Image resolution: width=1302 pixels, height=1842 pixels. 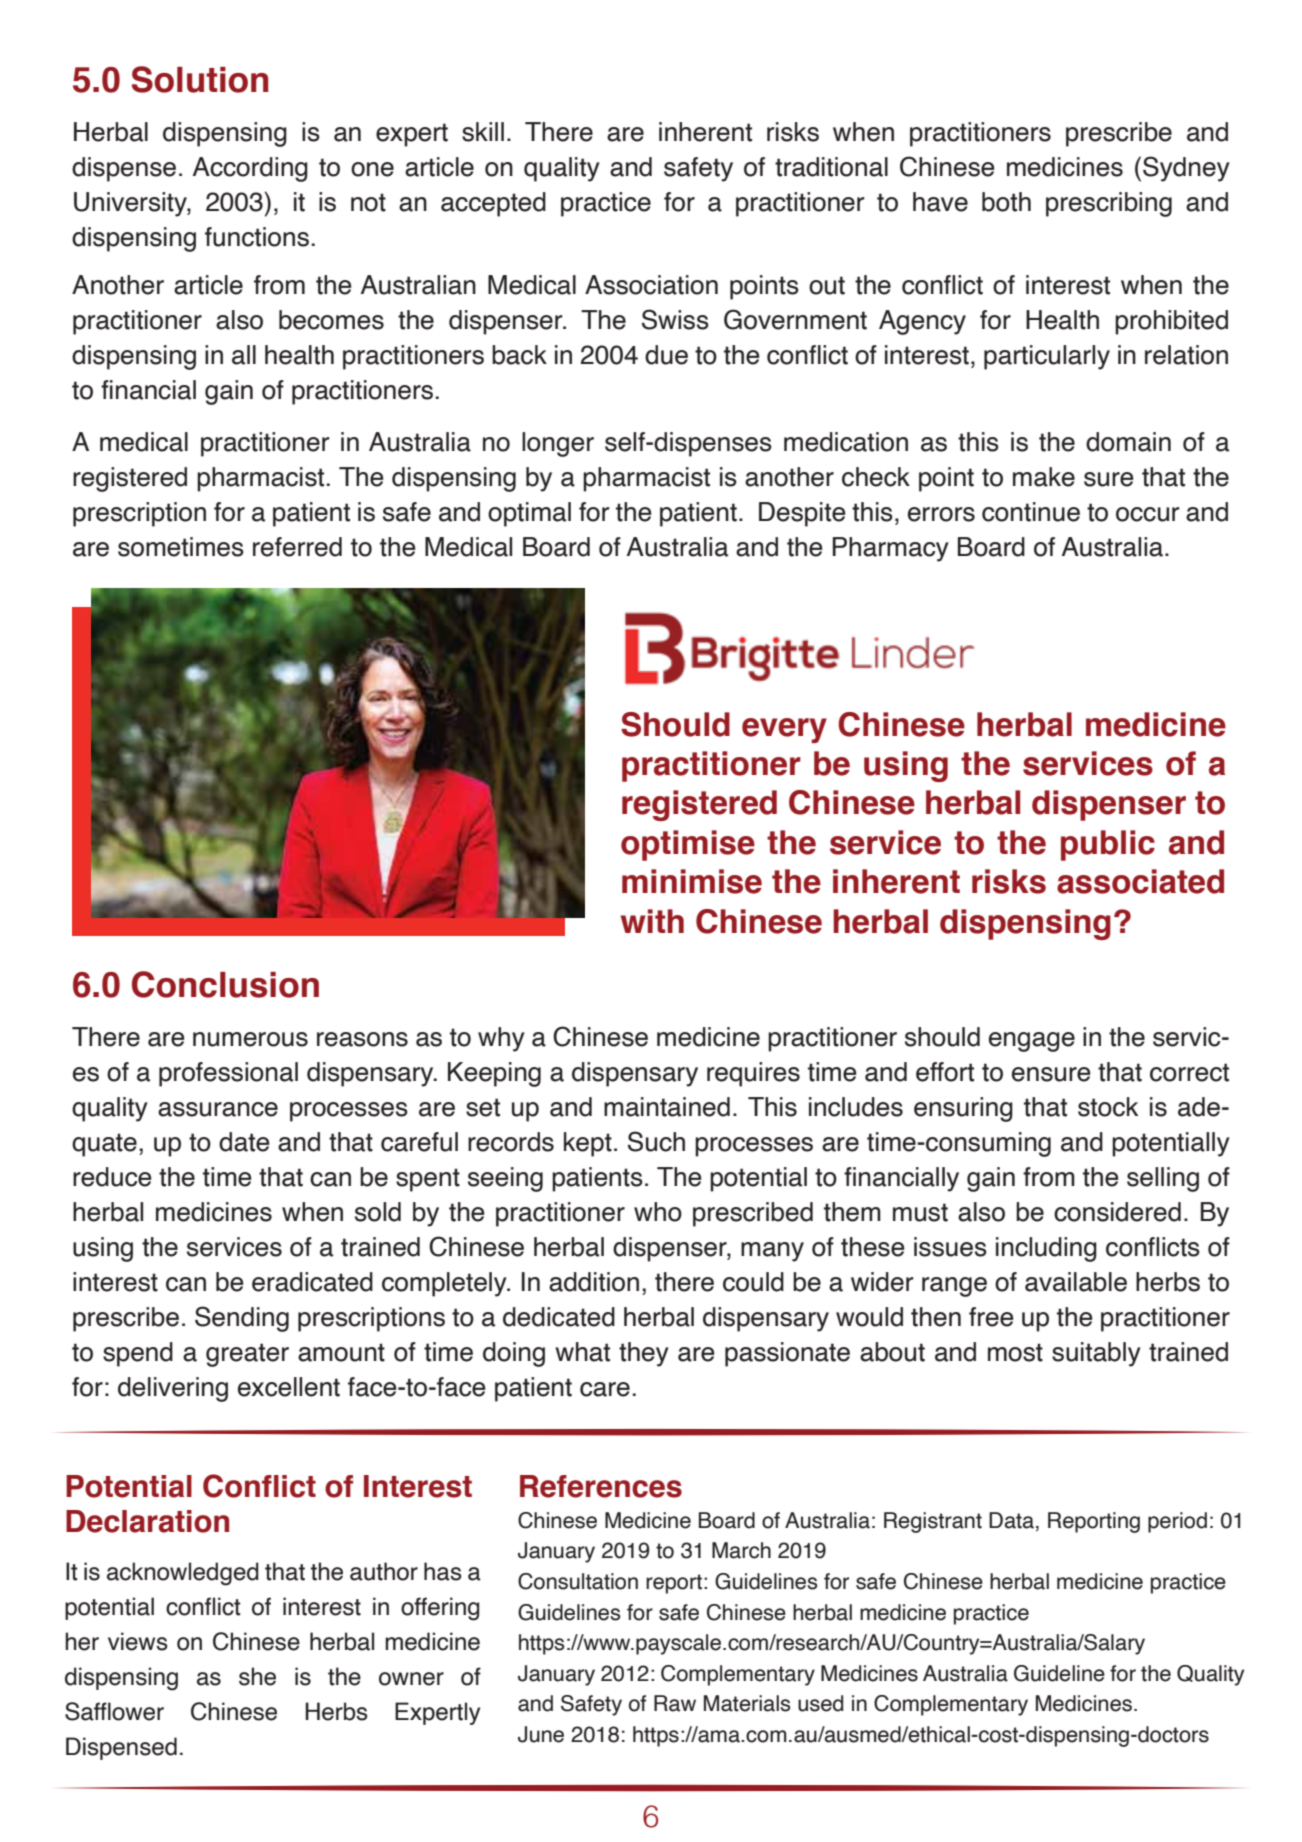 I want to click on with, so click(x=652, y=921).
